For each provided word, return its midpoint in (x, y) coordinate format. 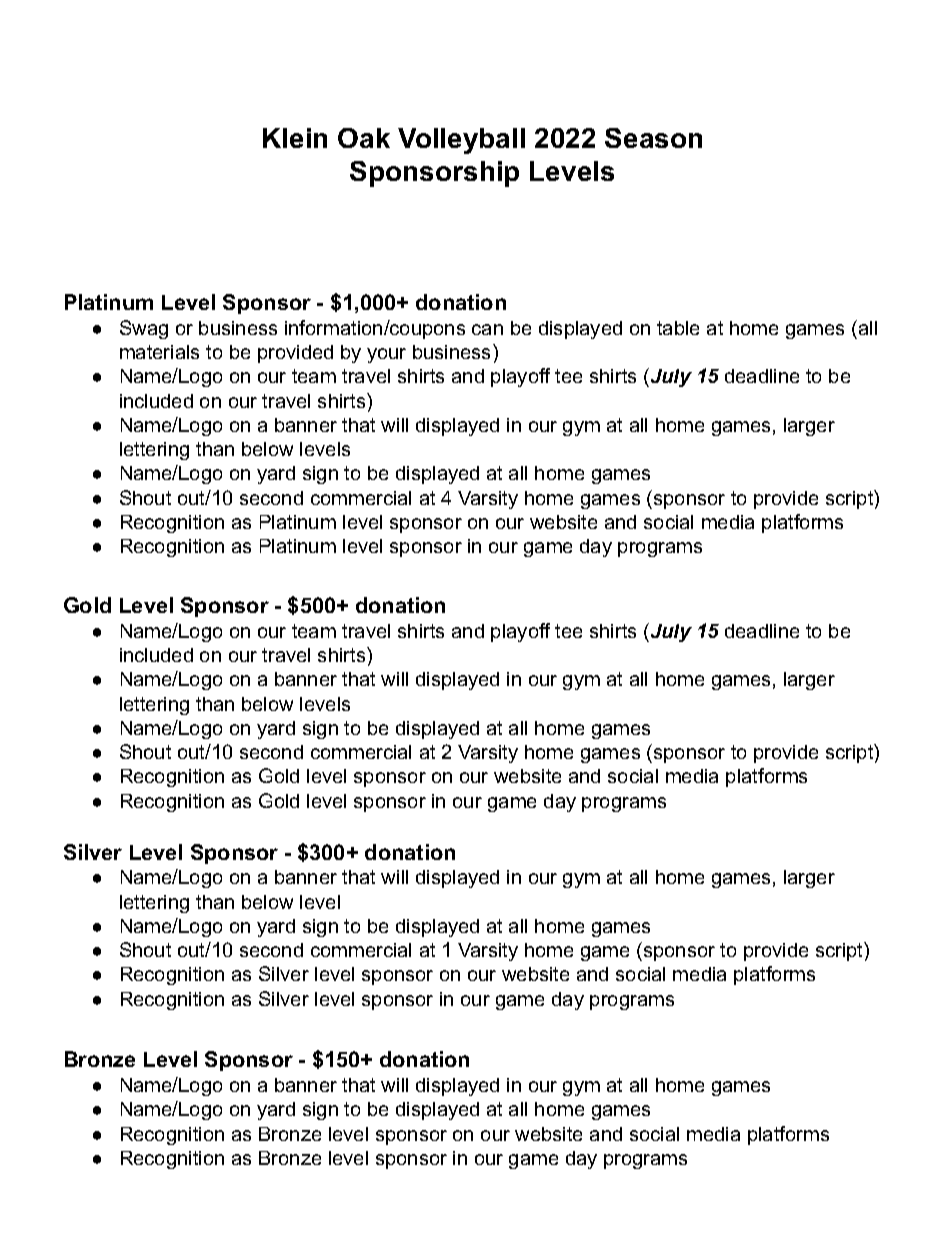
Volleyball (461, 141)
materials (159, 352)
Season (653, 138)
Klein (295, 138)
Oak (364, 138)
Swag (144, 329)
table (678, 328)
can (487, 329)
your (386, 355)
